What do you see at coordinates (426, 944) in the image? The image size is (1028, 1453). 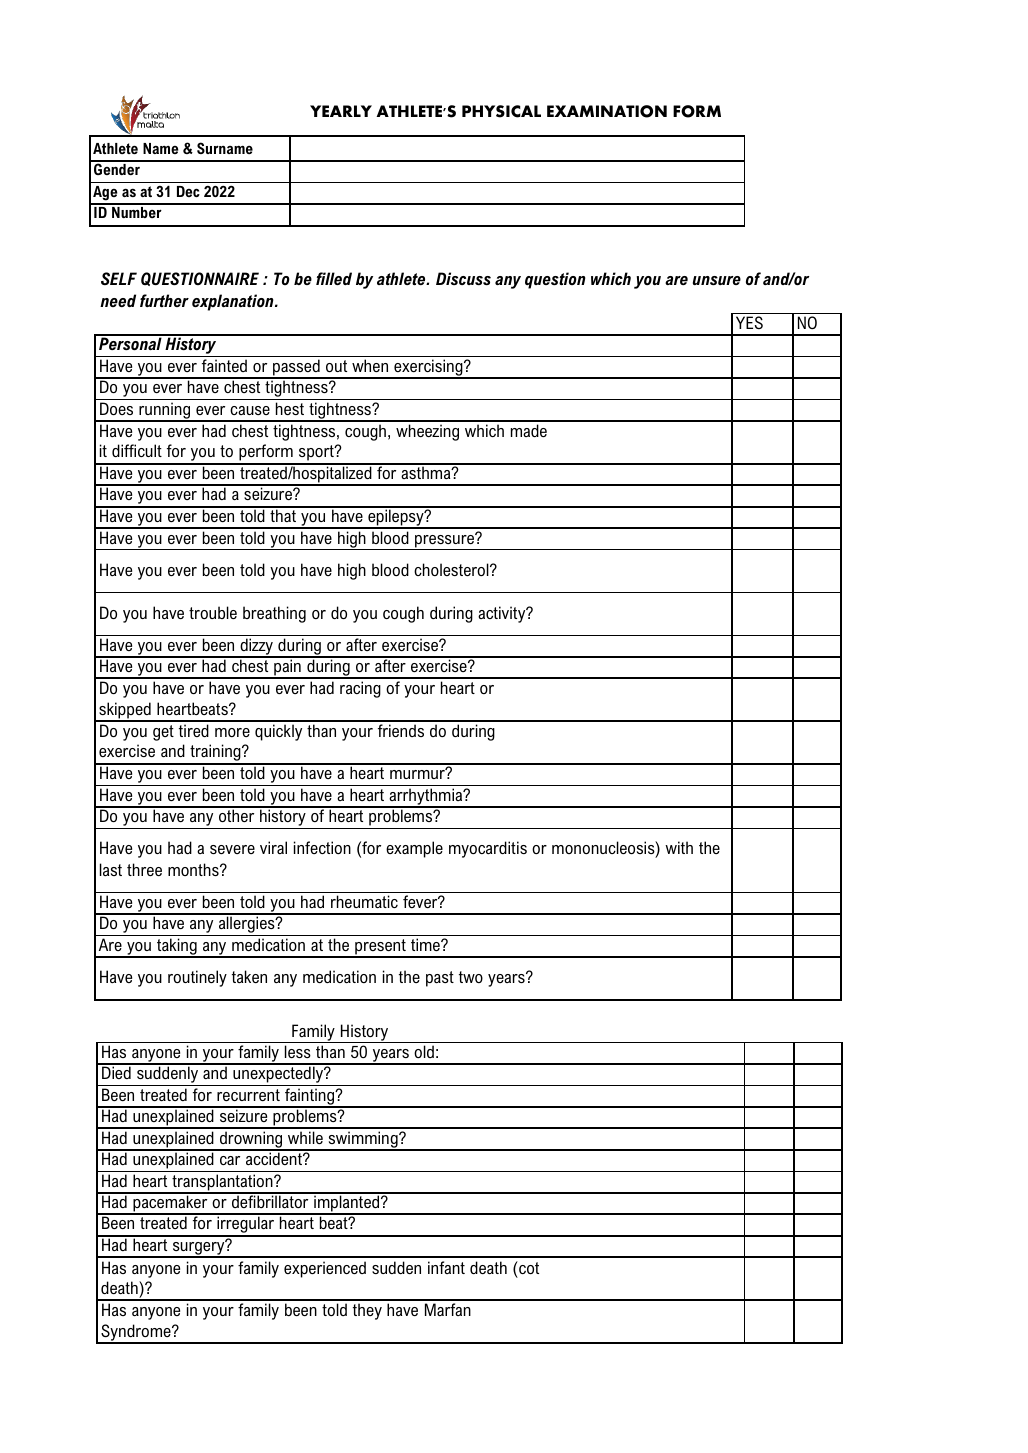 I see `time` at bounding box center [426, 944].
